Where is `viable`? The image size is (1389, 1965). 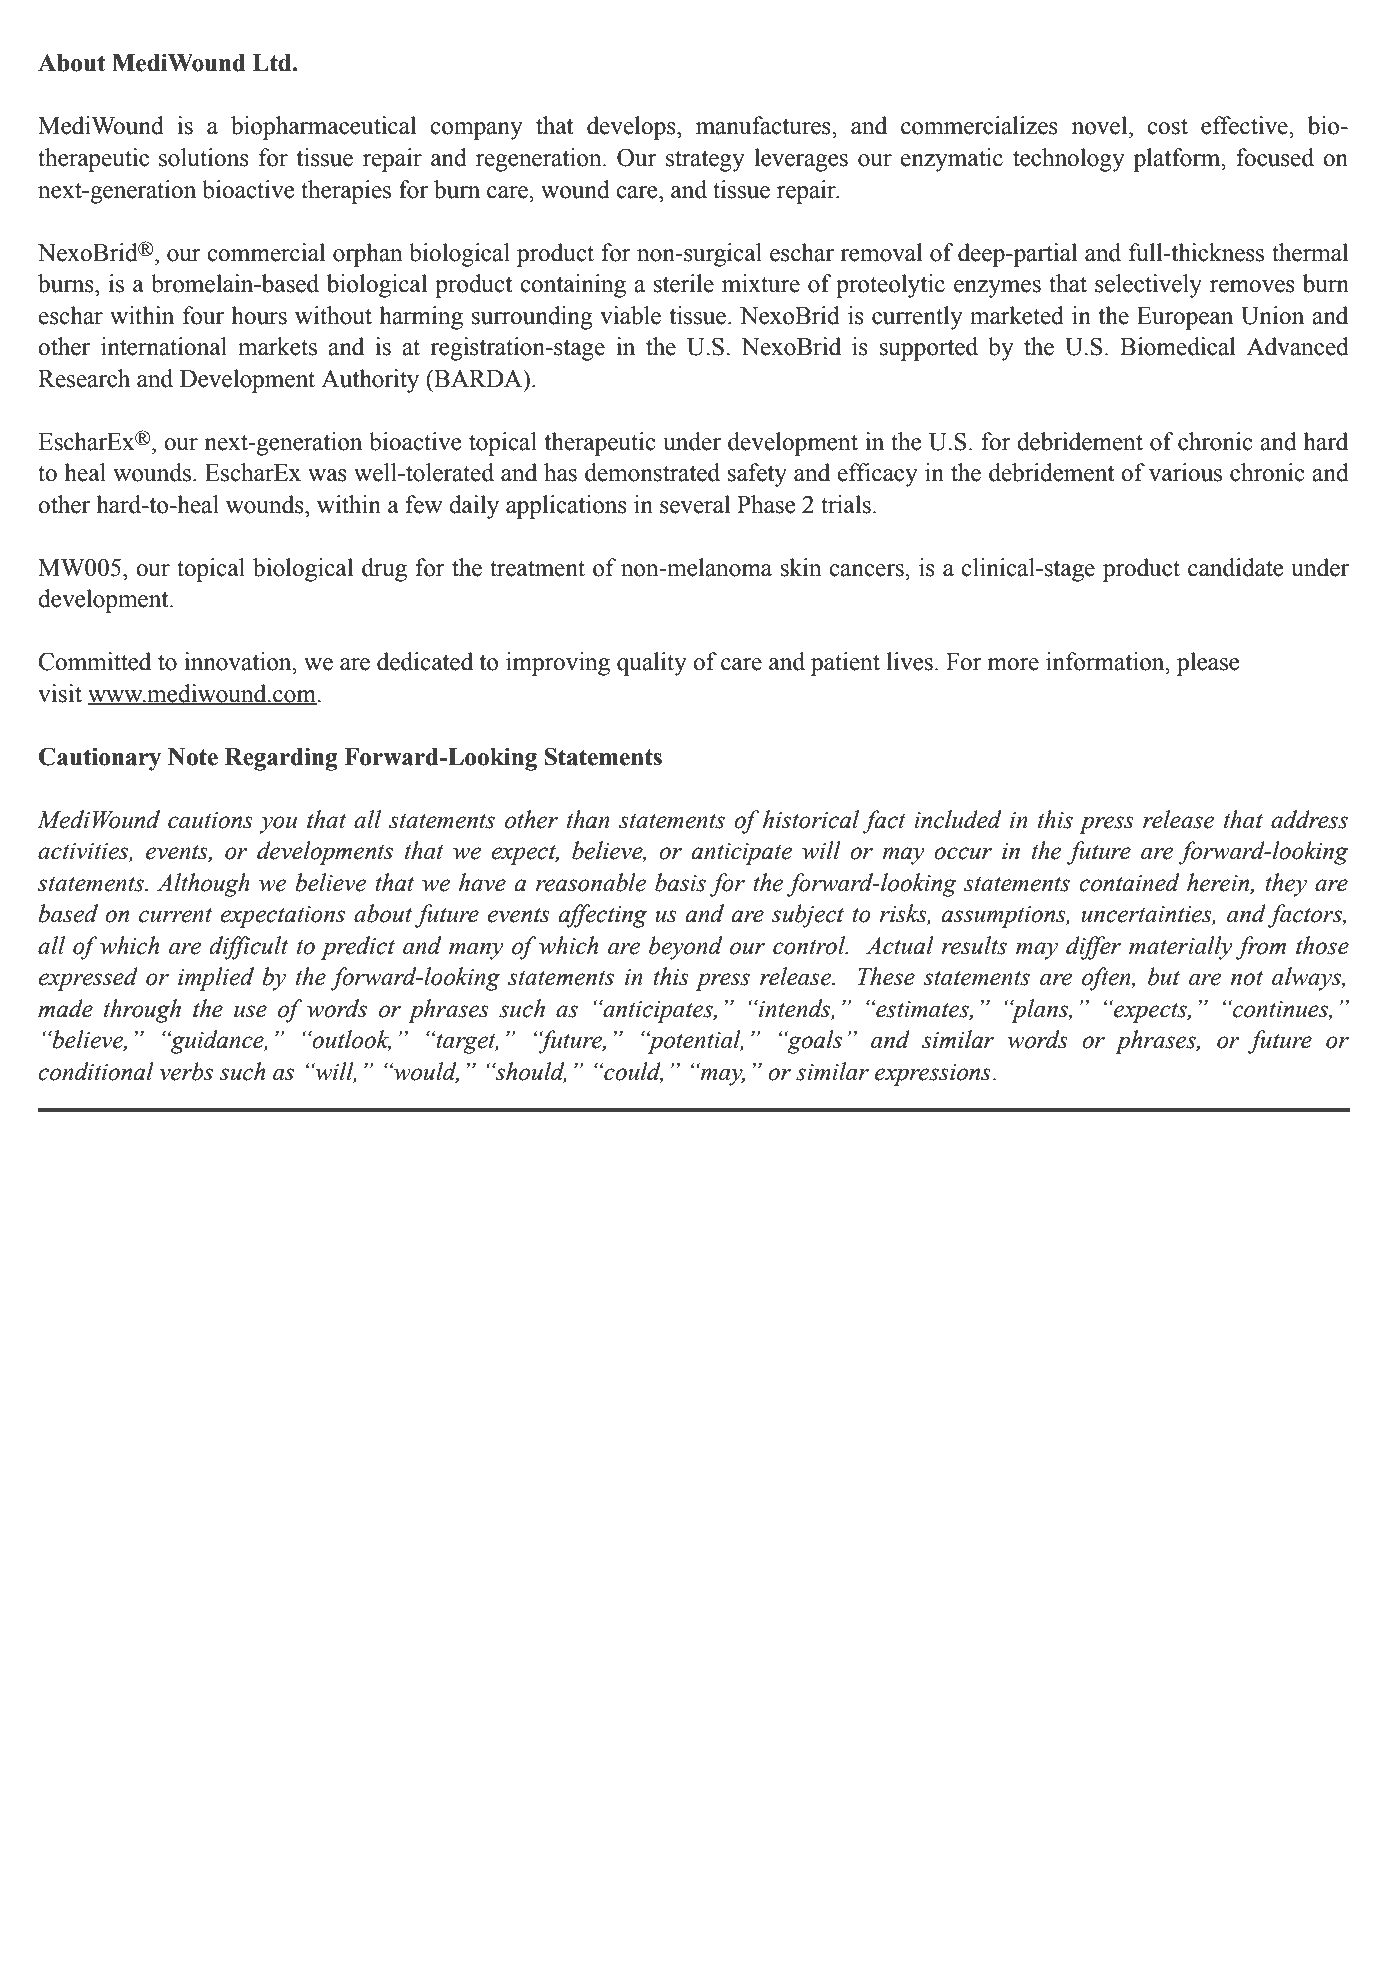
viable is located at coordinates (630, 315).
